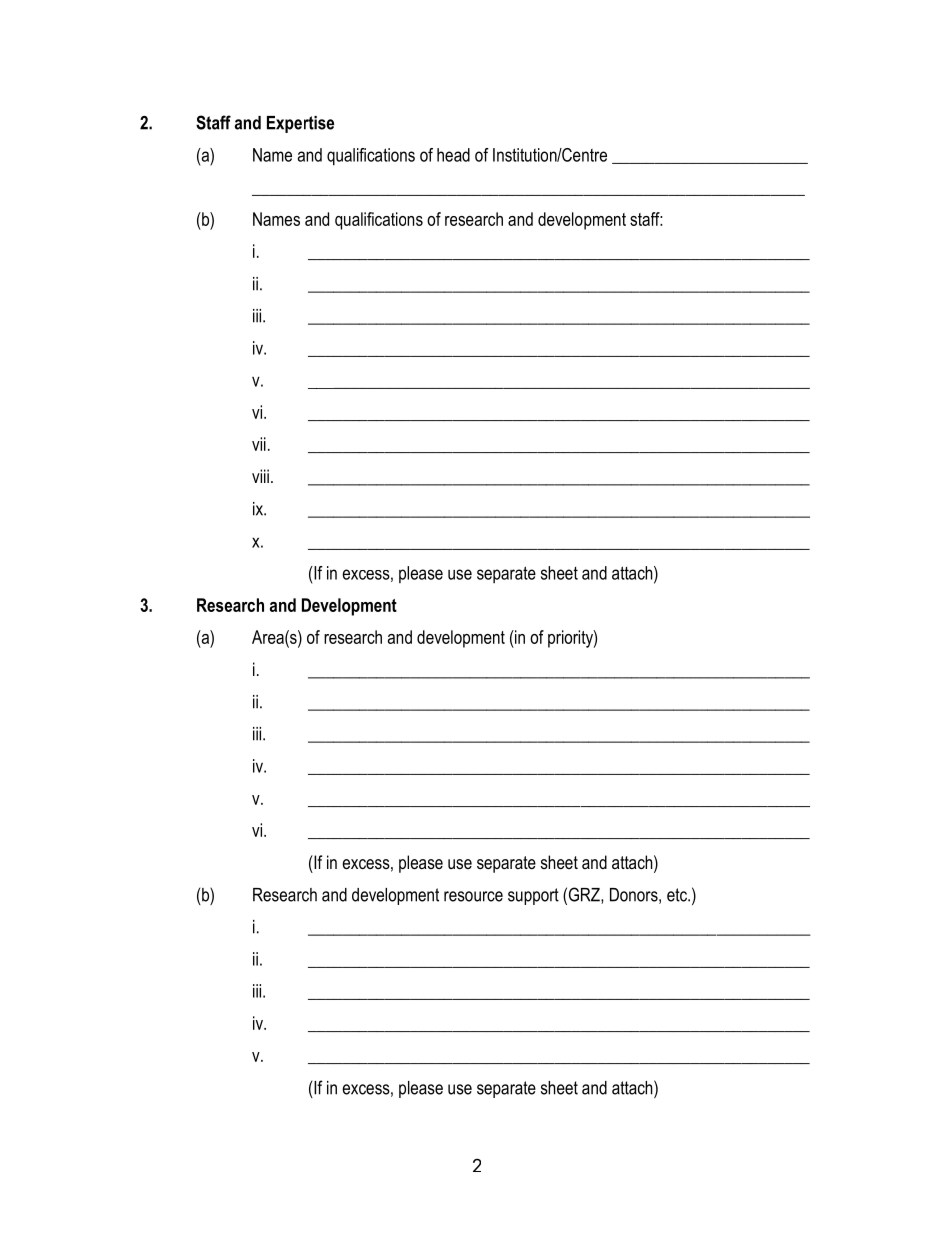 The width and height of the screenshot is (952, 1233). I want to click on etc, so click(678, 895).
